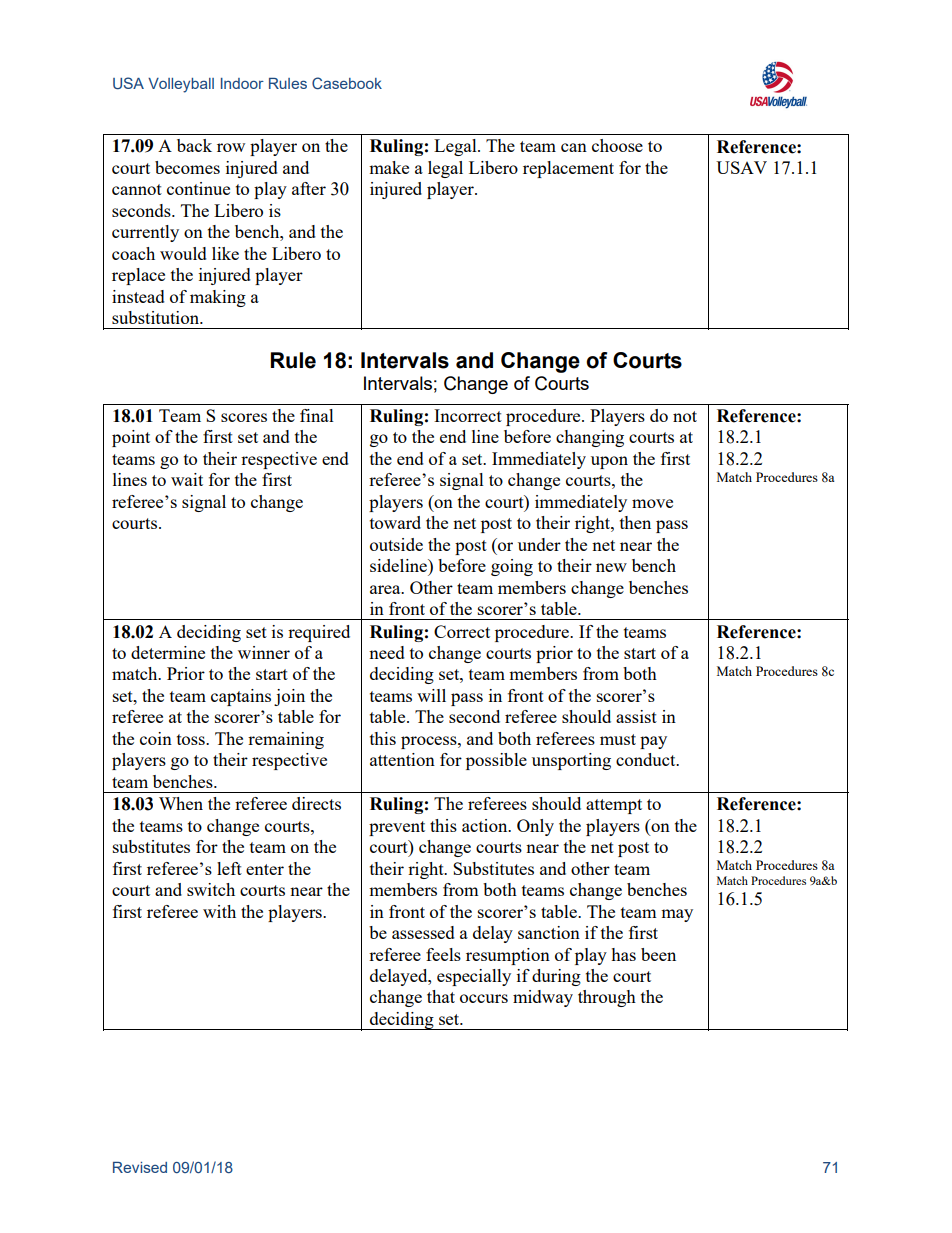 Image resolution: width=952 pixels, height=1233 pixels. I want to click on need, so click(387, 652).
